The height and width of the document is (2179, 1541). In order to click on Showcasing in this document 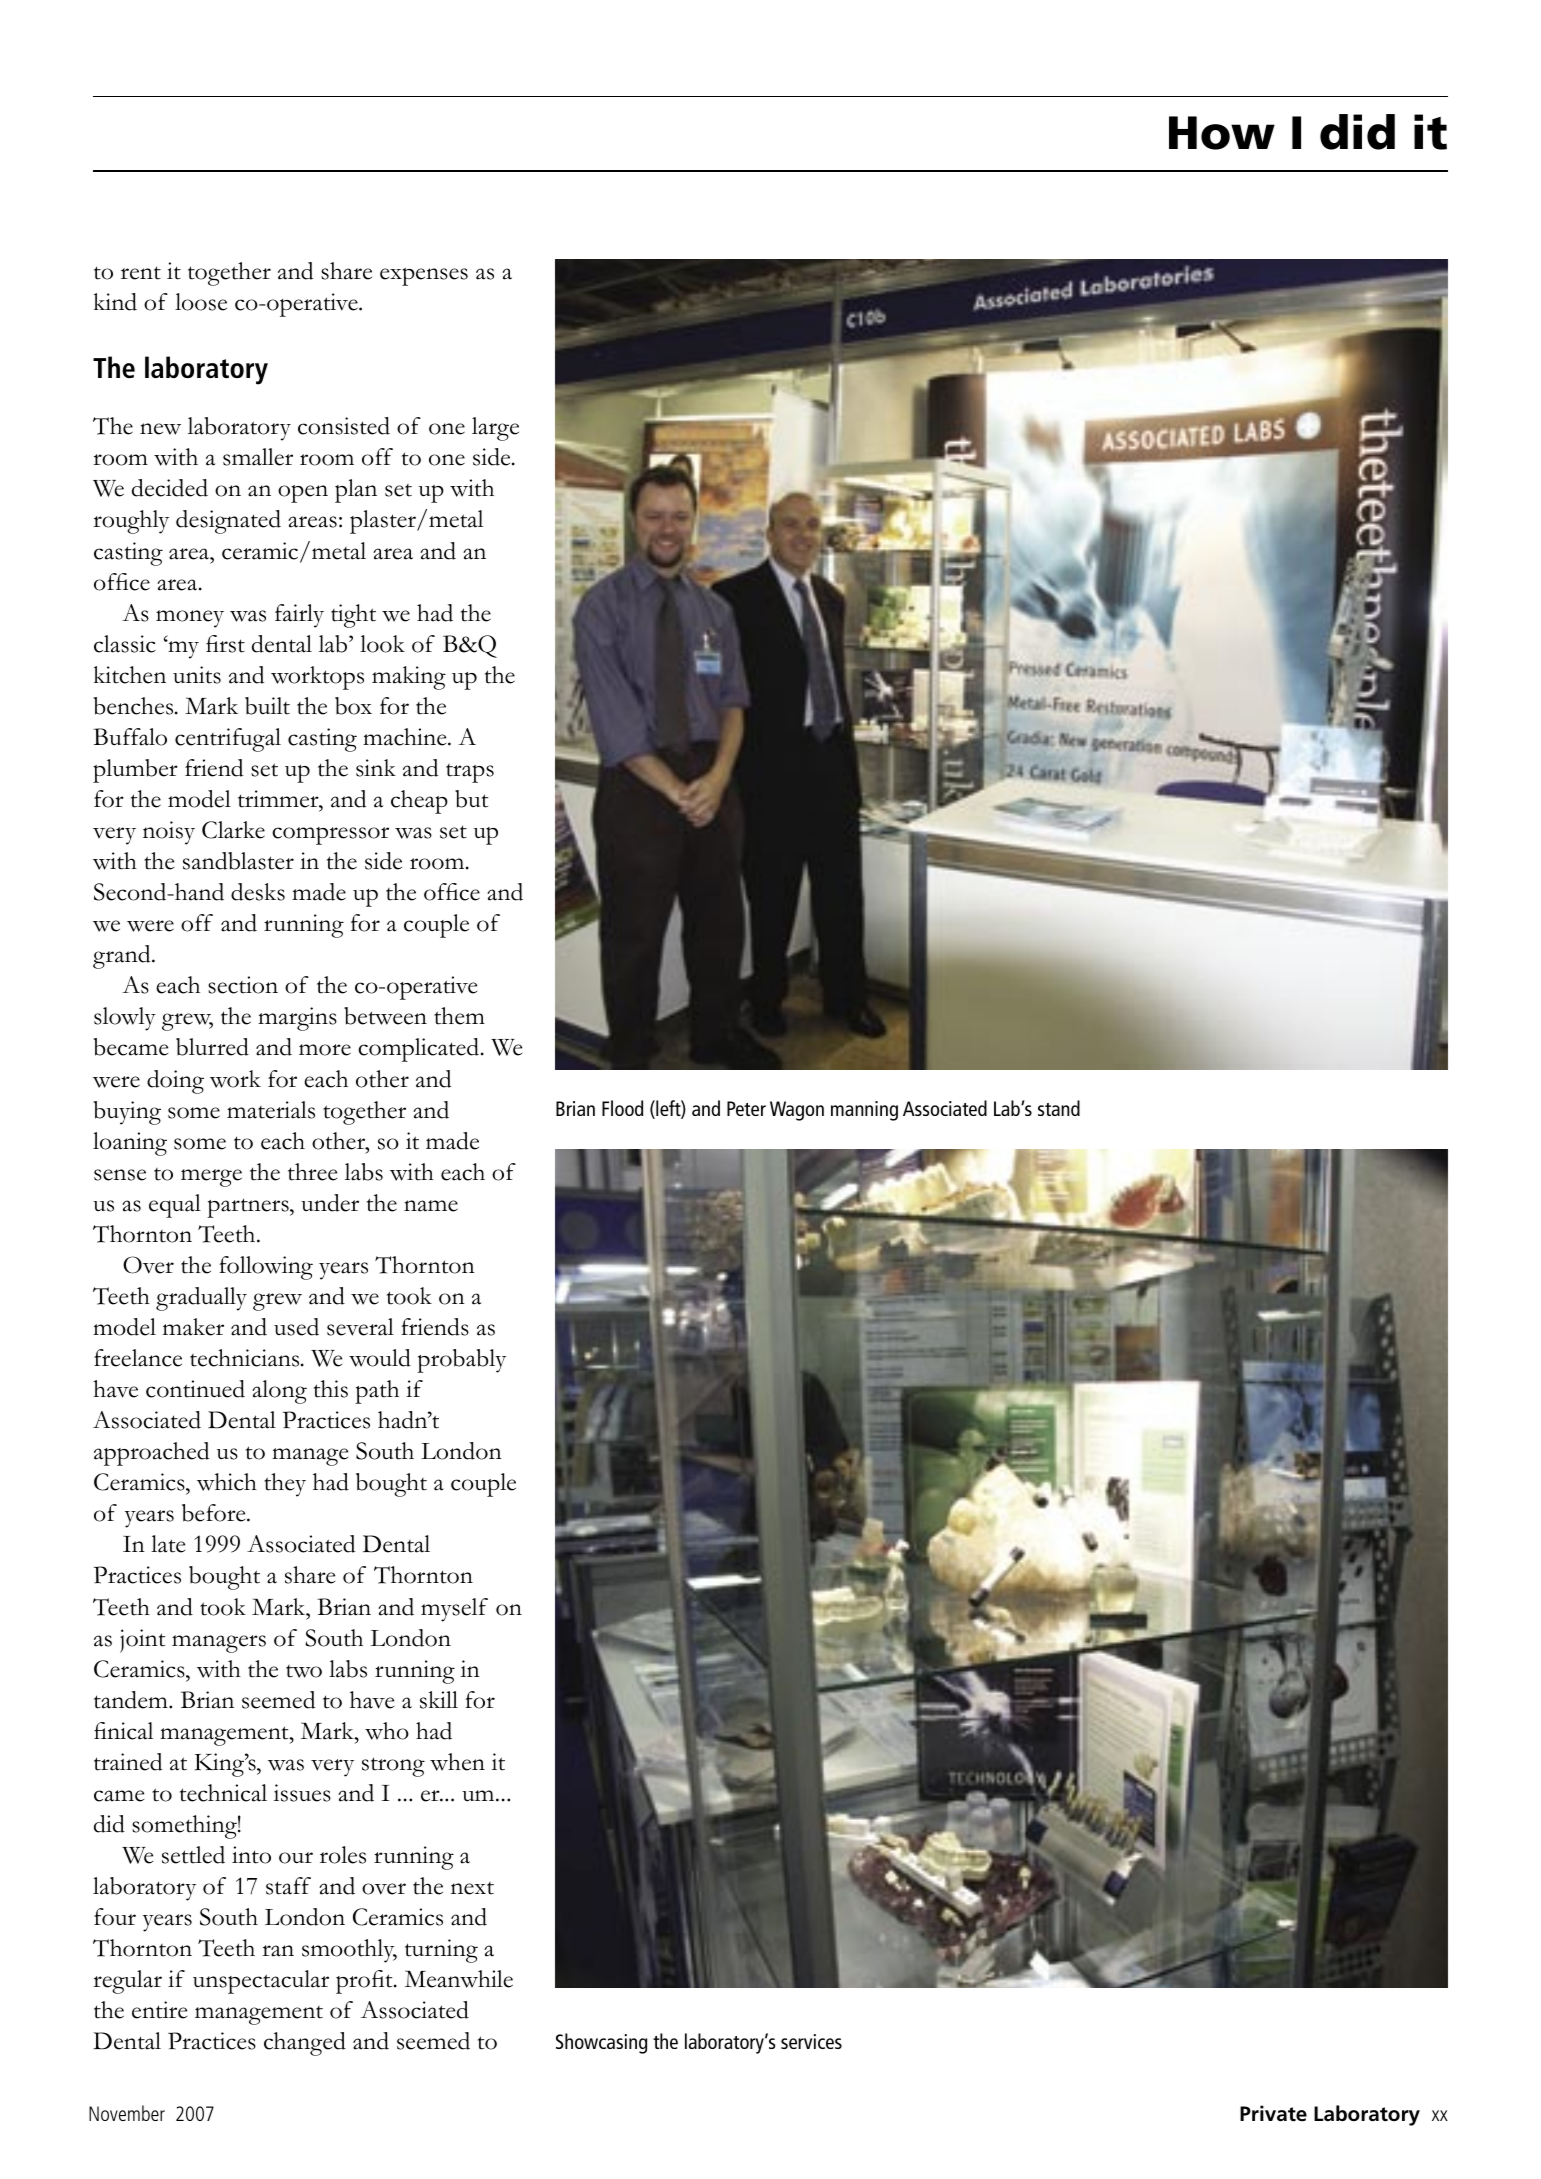, I will do `click(601, 2043)`.
